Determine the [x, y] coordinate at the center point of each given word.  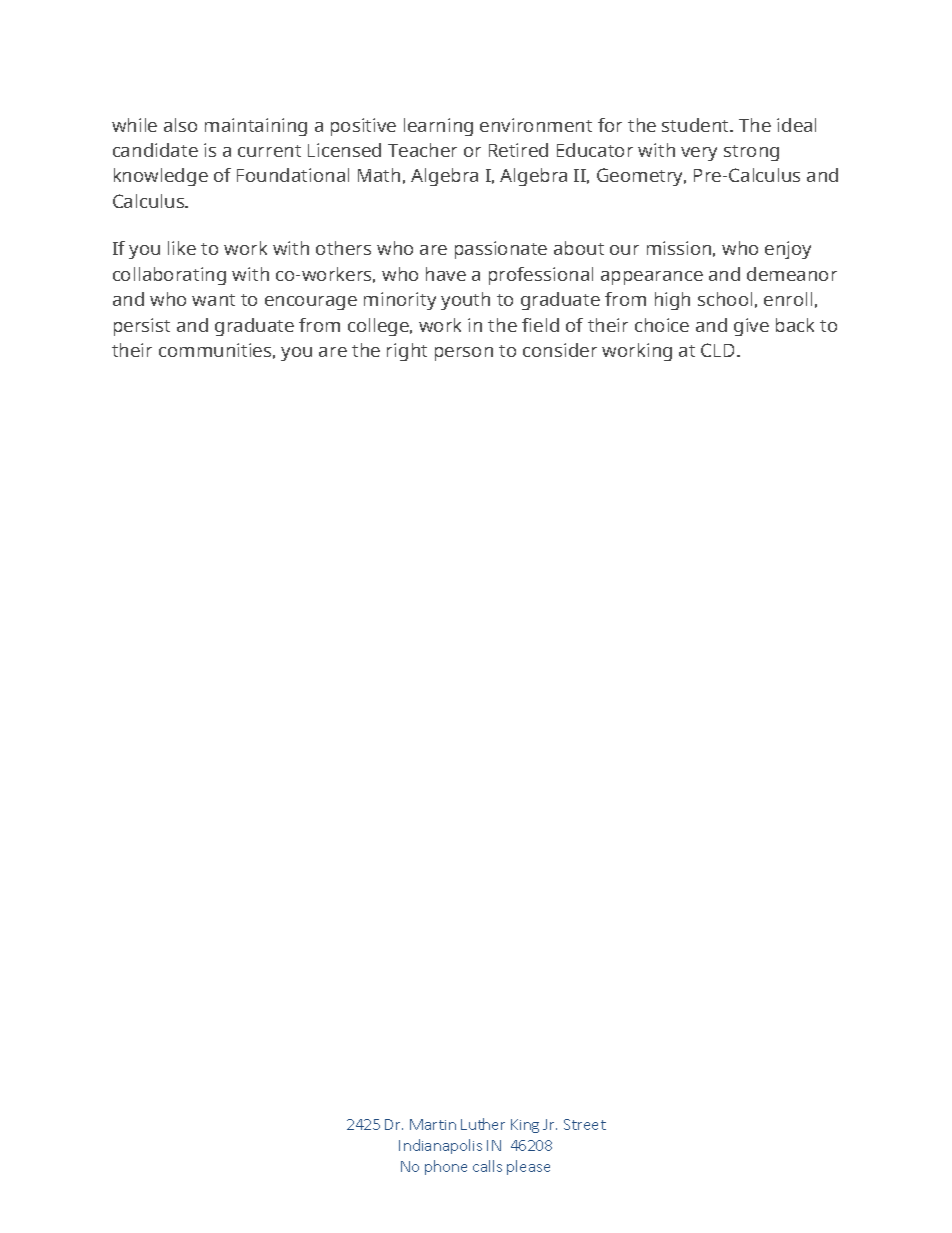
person [464, 354]
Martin [433, 1124]
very [699, 154]
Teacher [422, 150]
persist [142, 327]
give [751, 327]
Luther [483, 1124]
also [180, 125]
